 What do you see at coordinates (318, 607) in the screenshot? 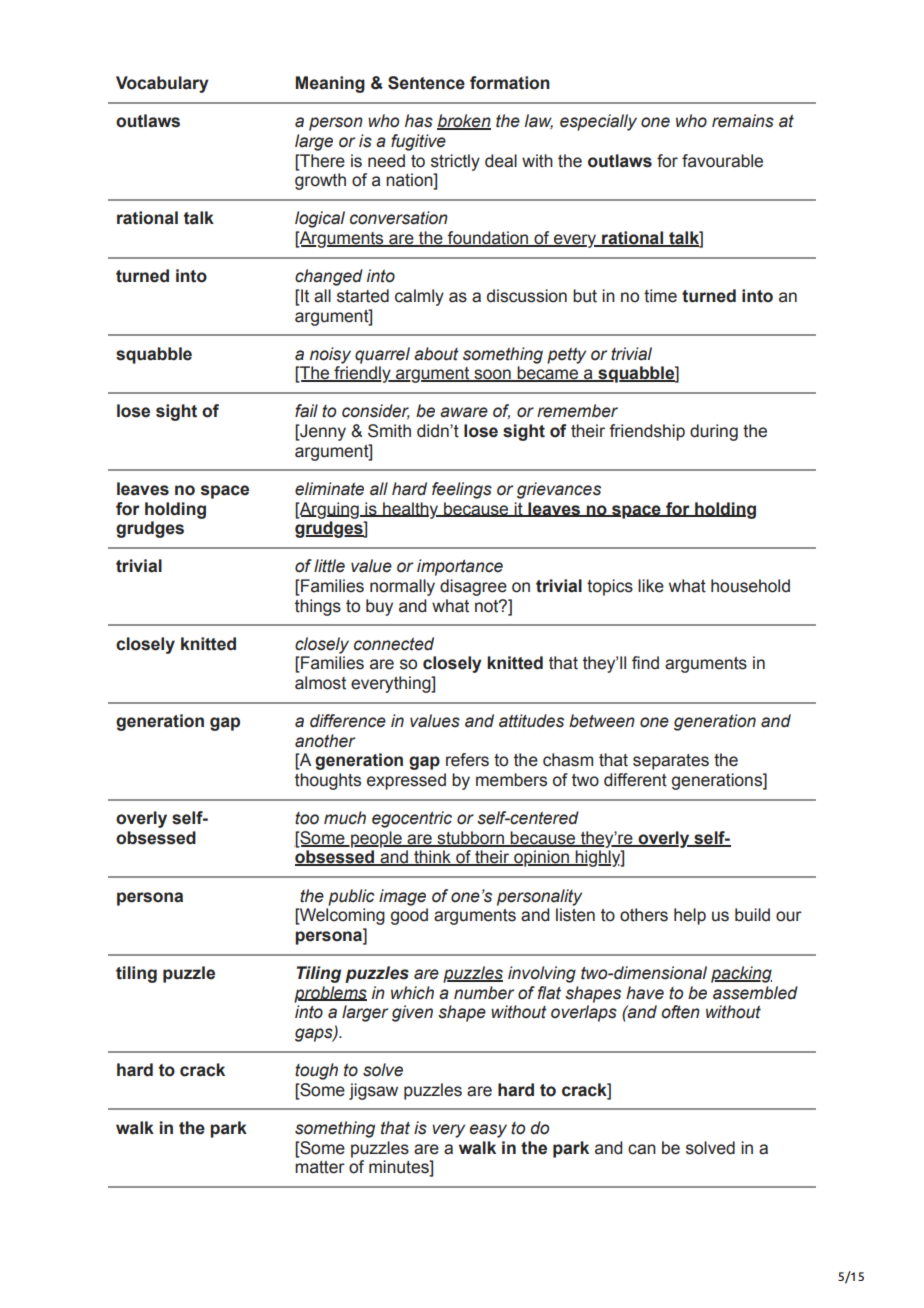
I see `things` at bounding box center [318, 607].
